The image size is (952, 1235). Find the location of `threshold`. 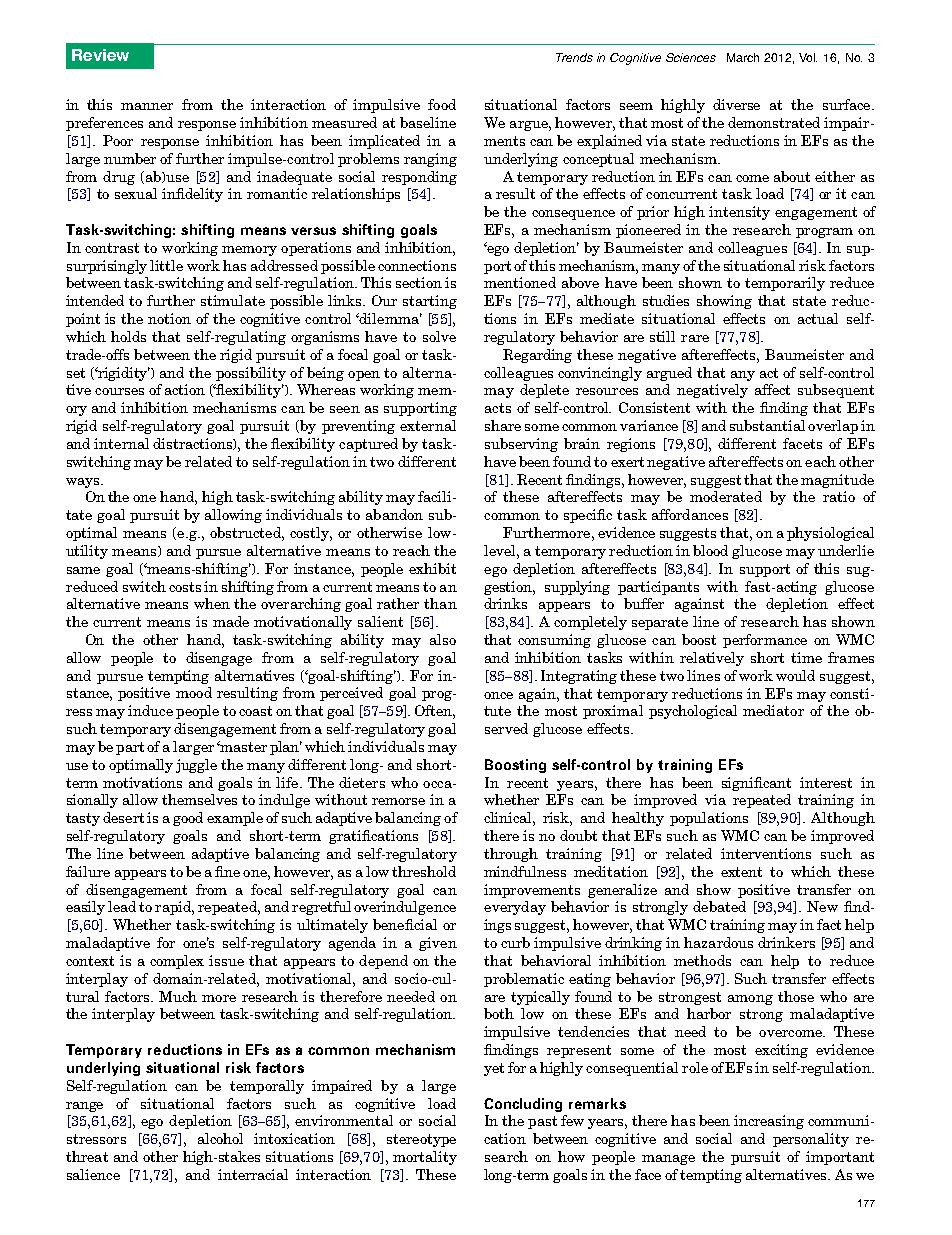

threshold is located at coordinates (424, 871).
